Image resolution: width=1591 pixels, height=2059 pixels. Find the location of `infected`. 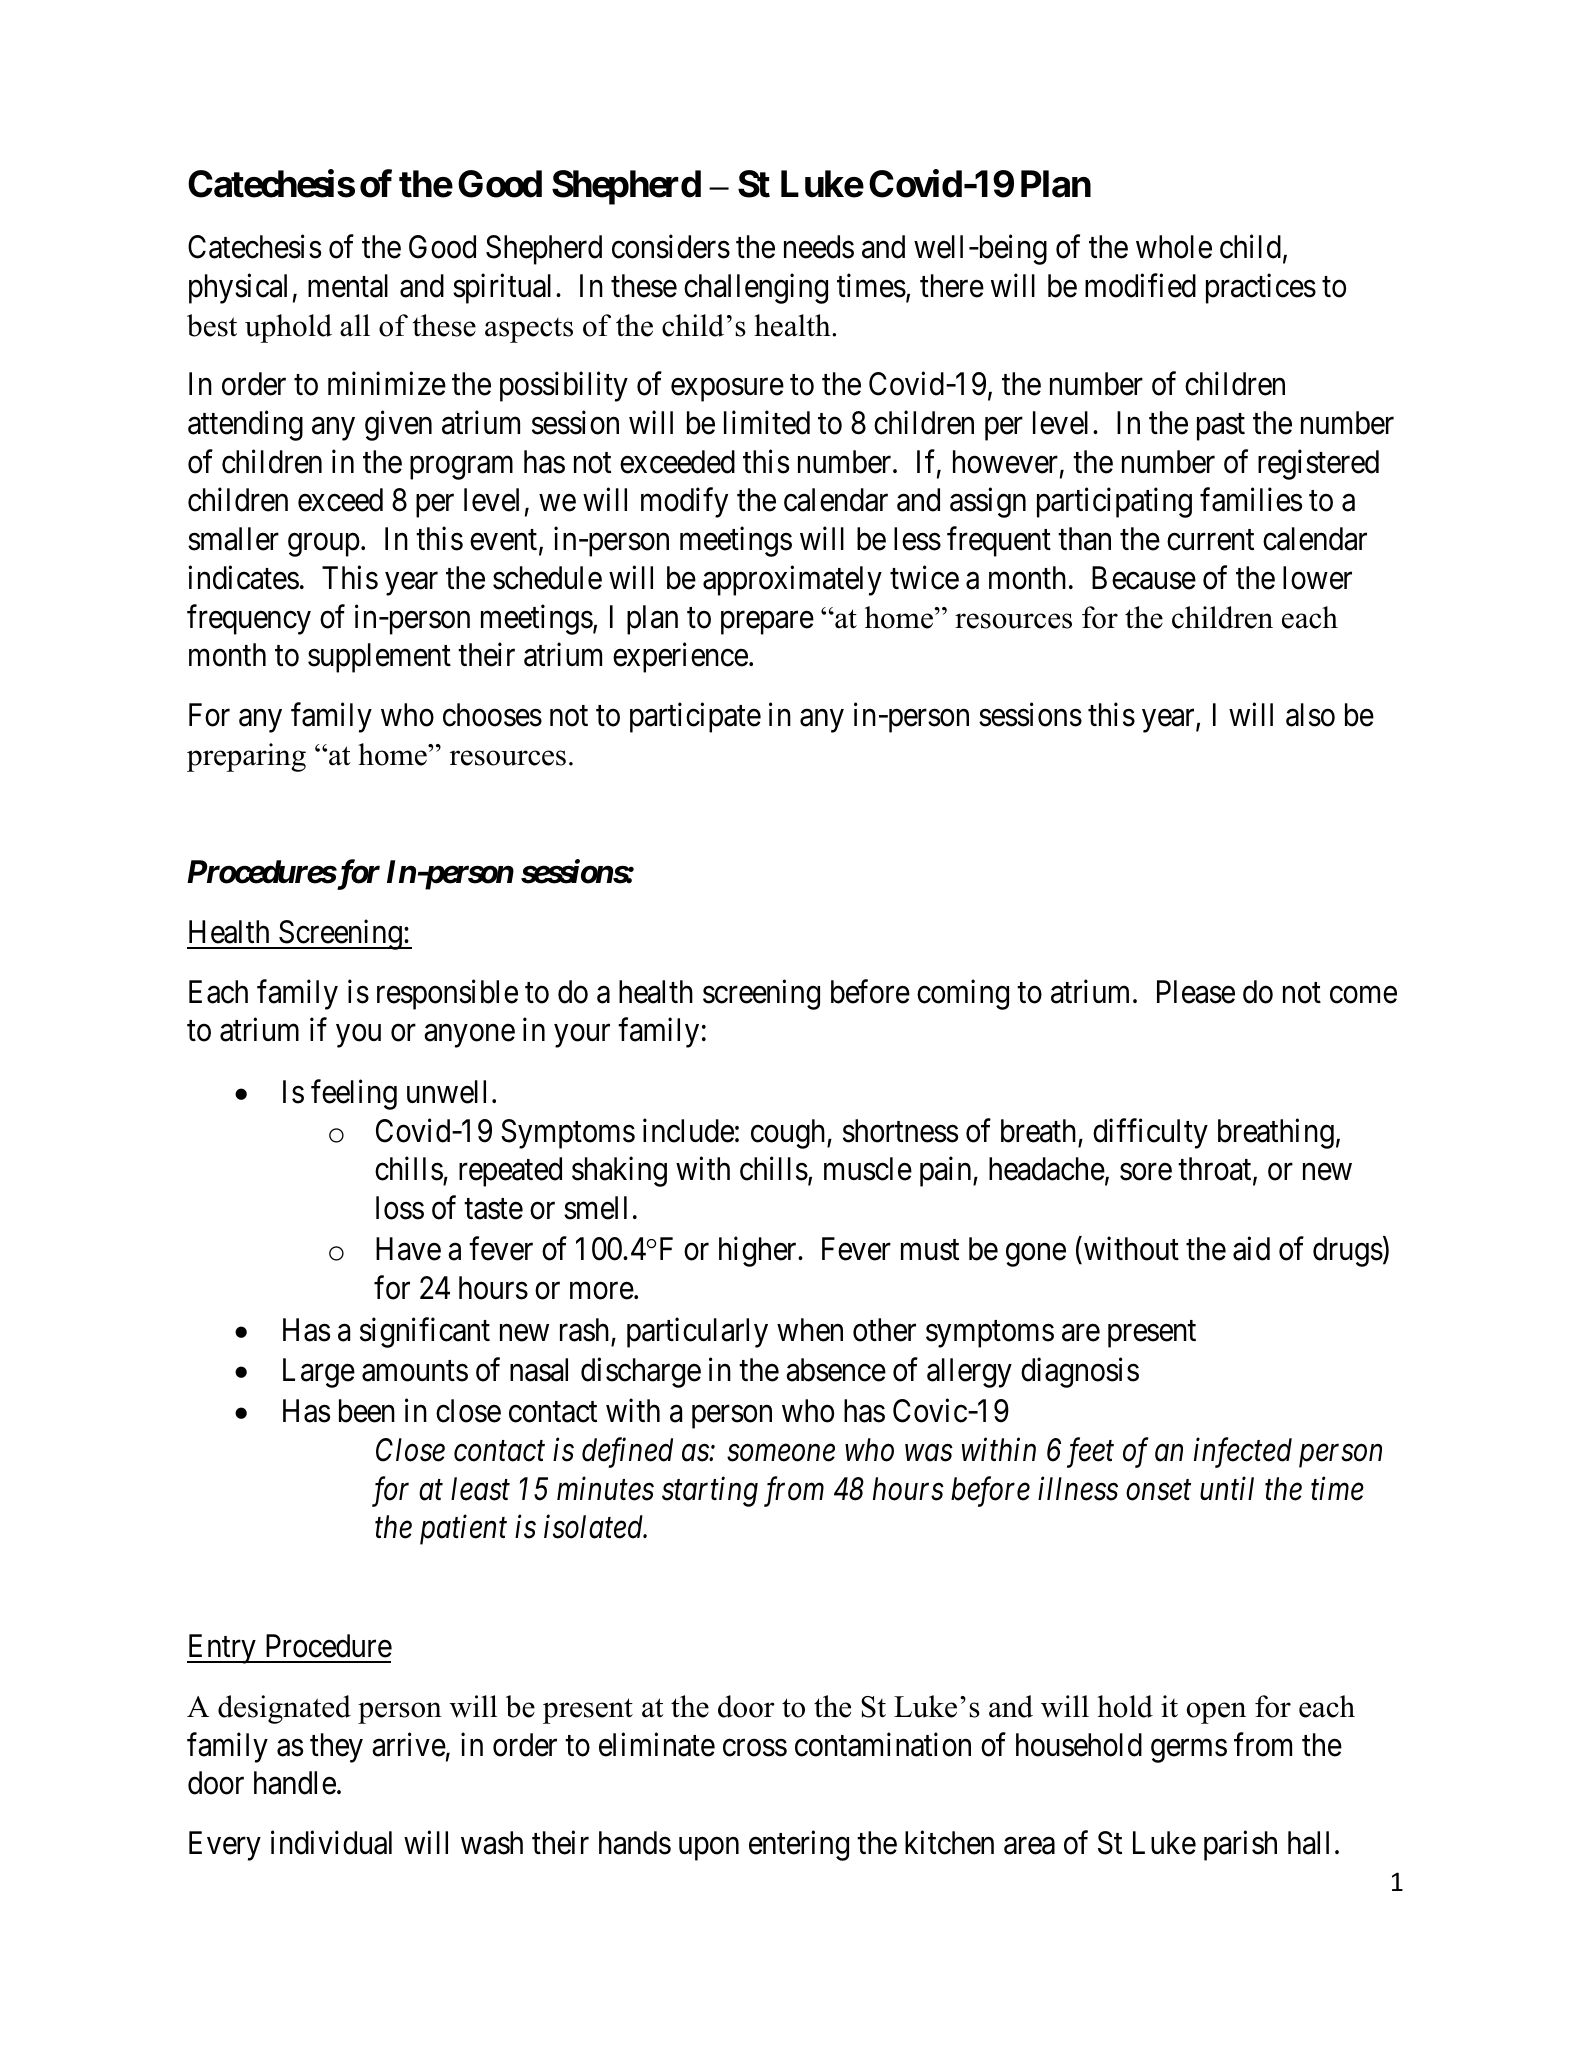

infected is located at coordinates (1243, 1452).
